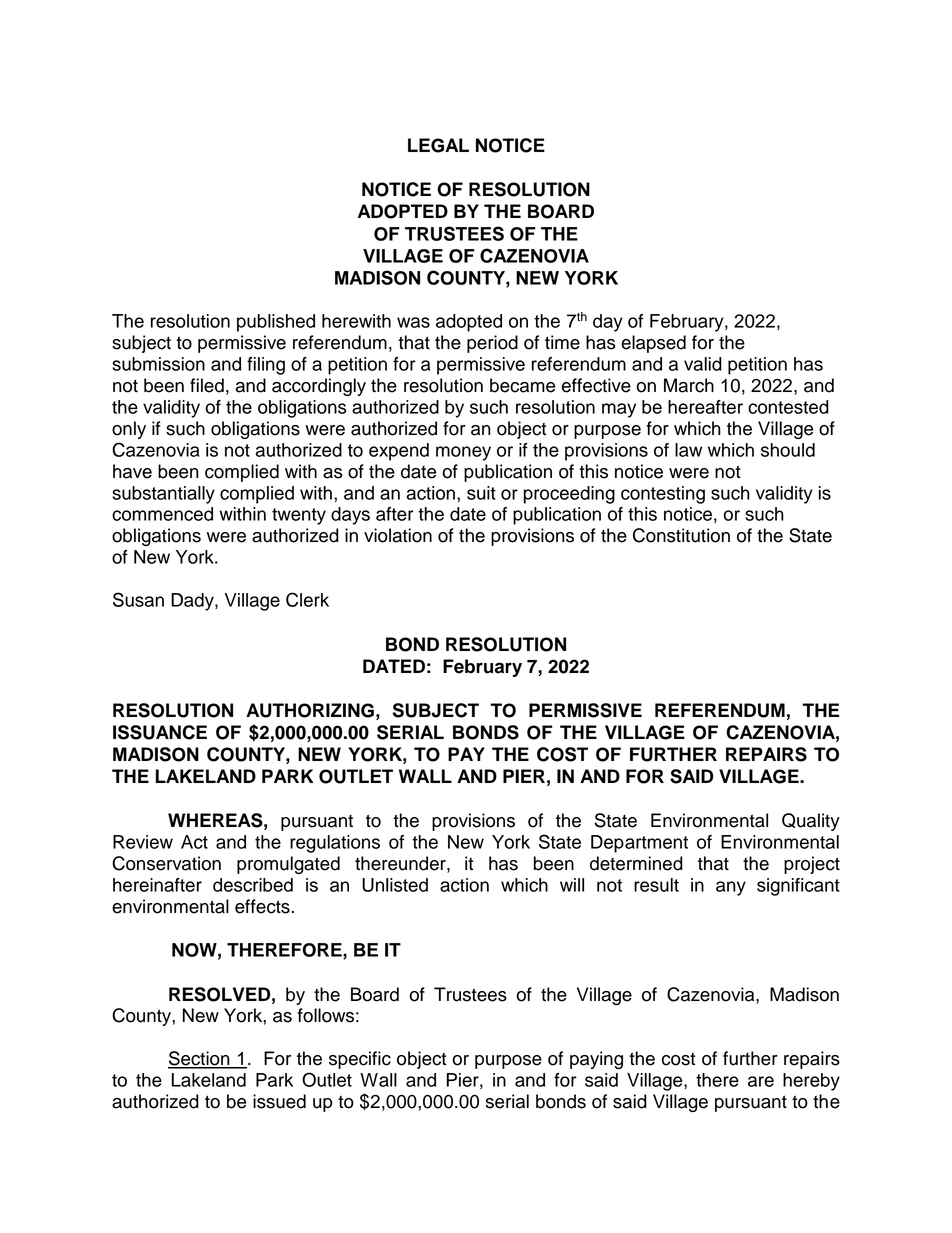 The image size is (952, 1233). I want to click on published, so click(276, 323).
